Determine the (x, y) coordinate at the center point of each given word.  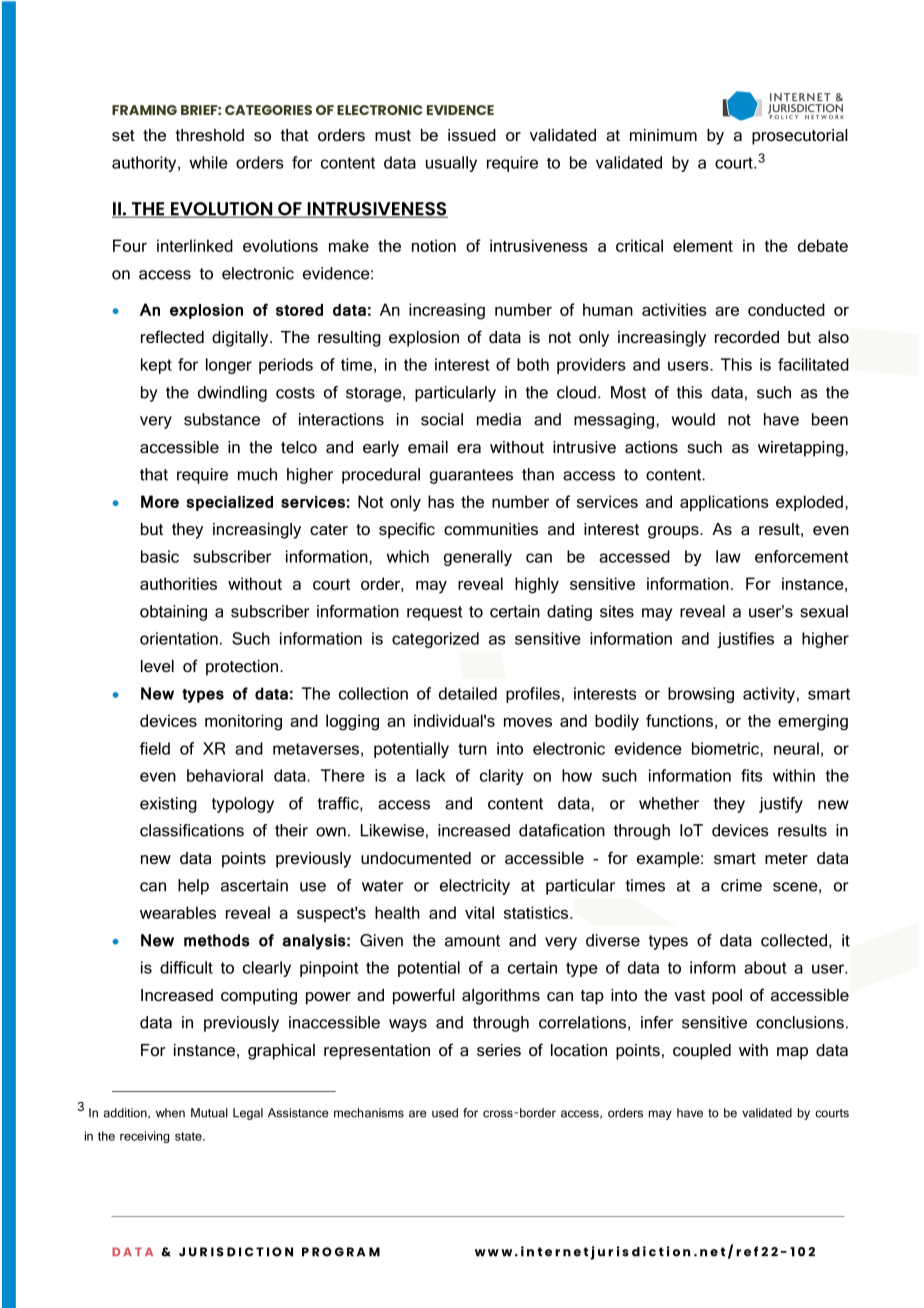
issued (472, 135)
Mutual (209, 1113)
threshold (210, 135)
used (445, 1113)
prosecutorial (800, 137)
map (792, 1053)
